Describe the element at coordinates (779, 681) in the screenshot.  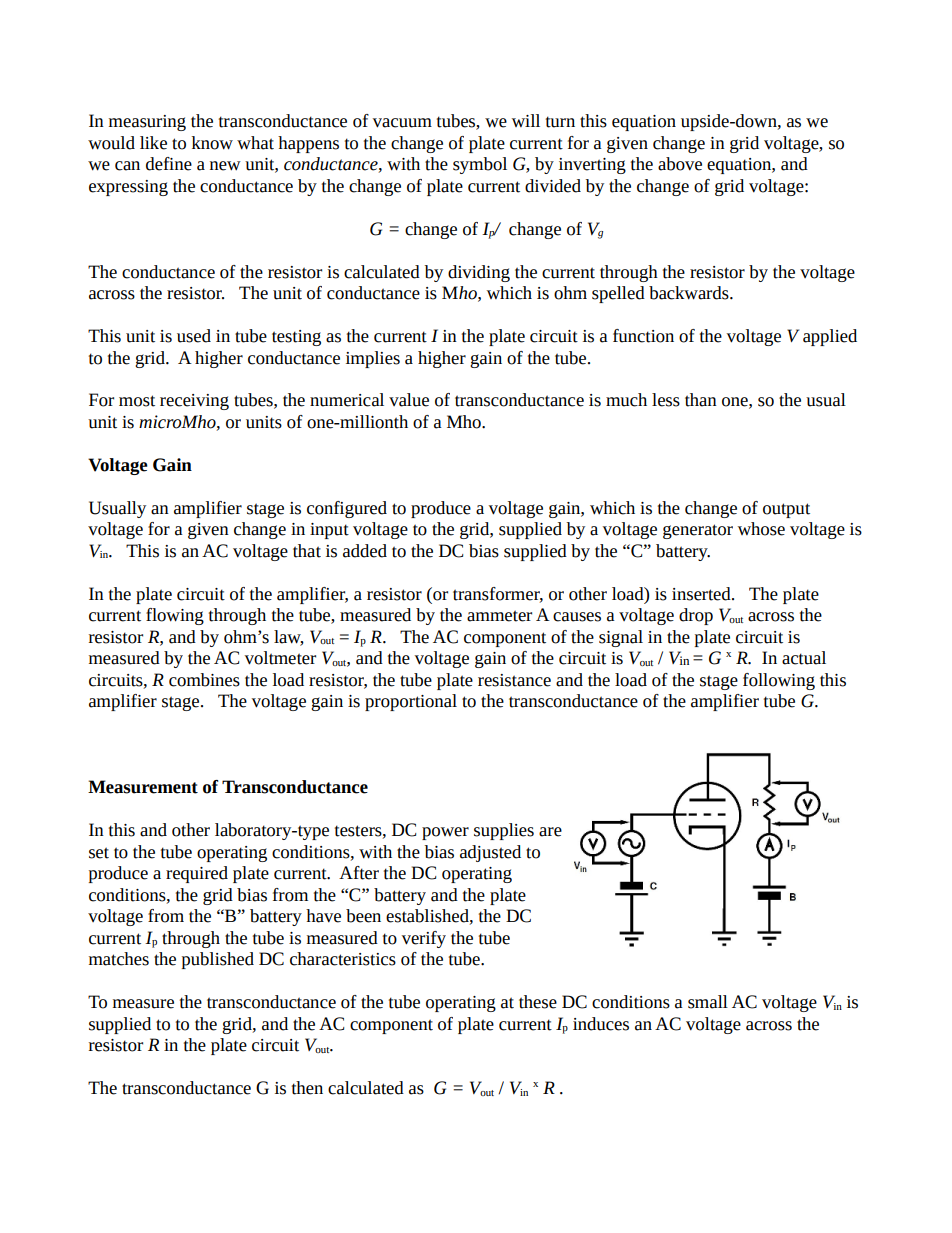
I see `following` at that location.
